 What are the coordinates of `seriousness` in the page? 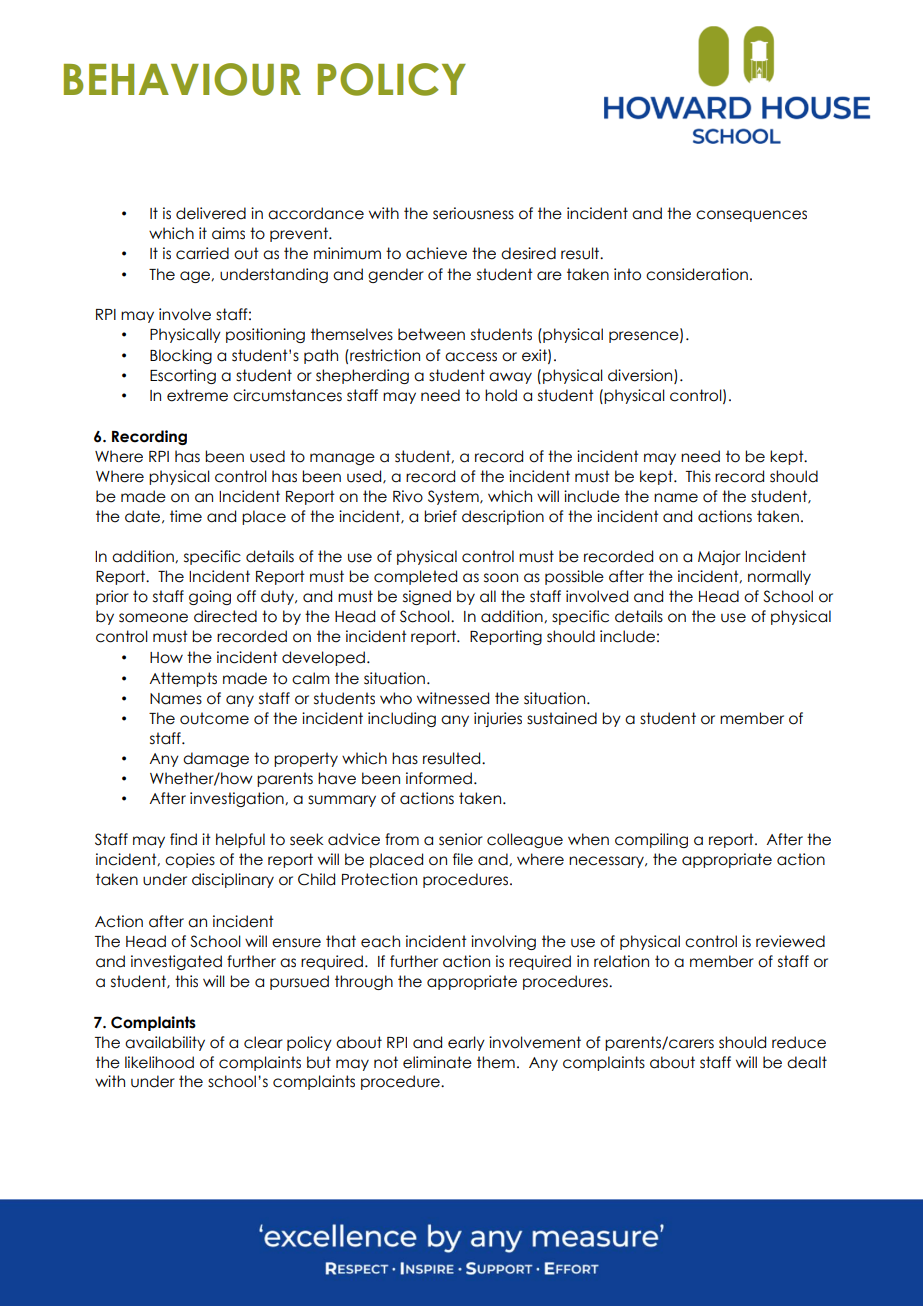 It's located at (473, 213).
